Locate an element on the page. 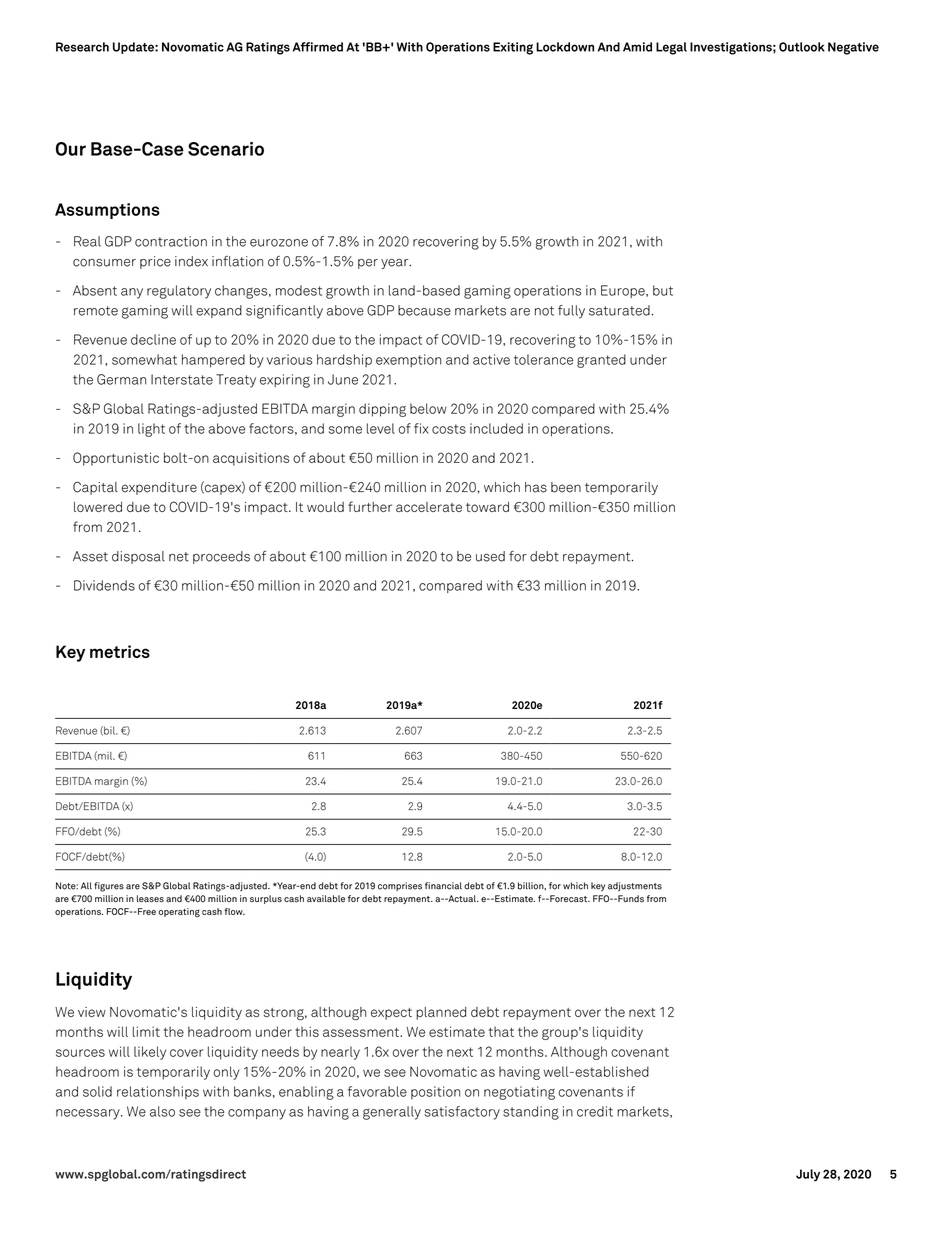 This page has width=952, height=1233. adjustments is located at coordinates (635, 886).
